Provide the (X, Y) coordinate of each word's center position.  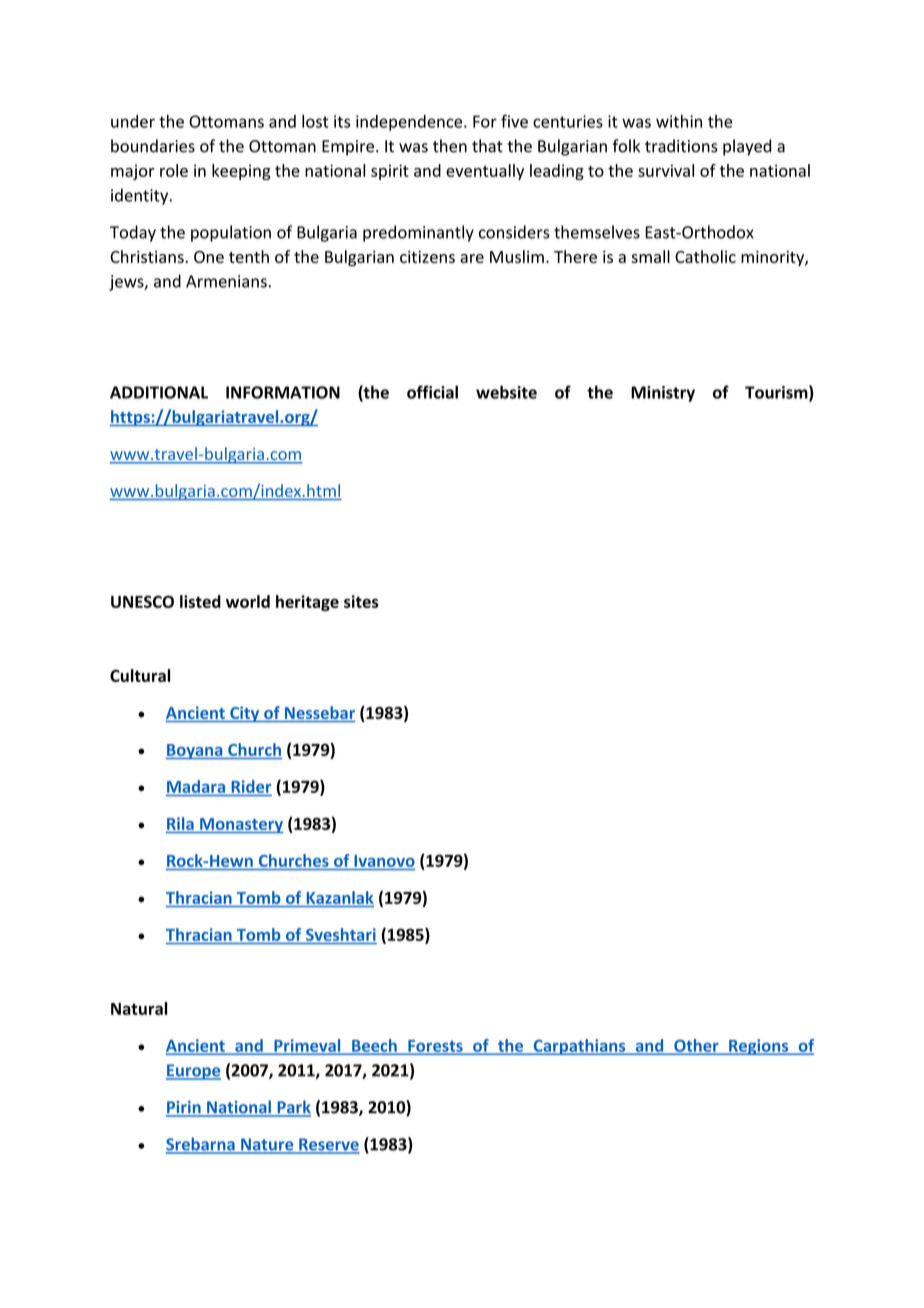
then (450, 146)
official (432, 392)
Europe (193, 1072)
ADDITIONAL (159, 392)
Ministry (663, 394)
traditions (681, 146)
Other (696, 1046)
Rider (251, 786)
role (174, 170)
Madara (196, 786)
